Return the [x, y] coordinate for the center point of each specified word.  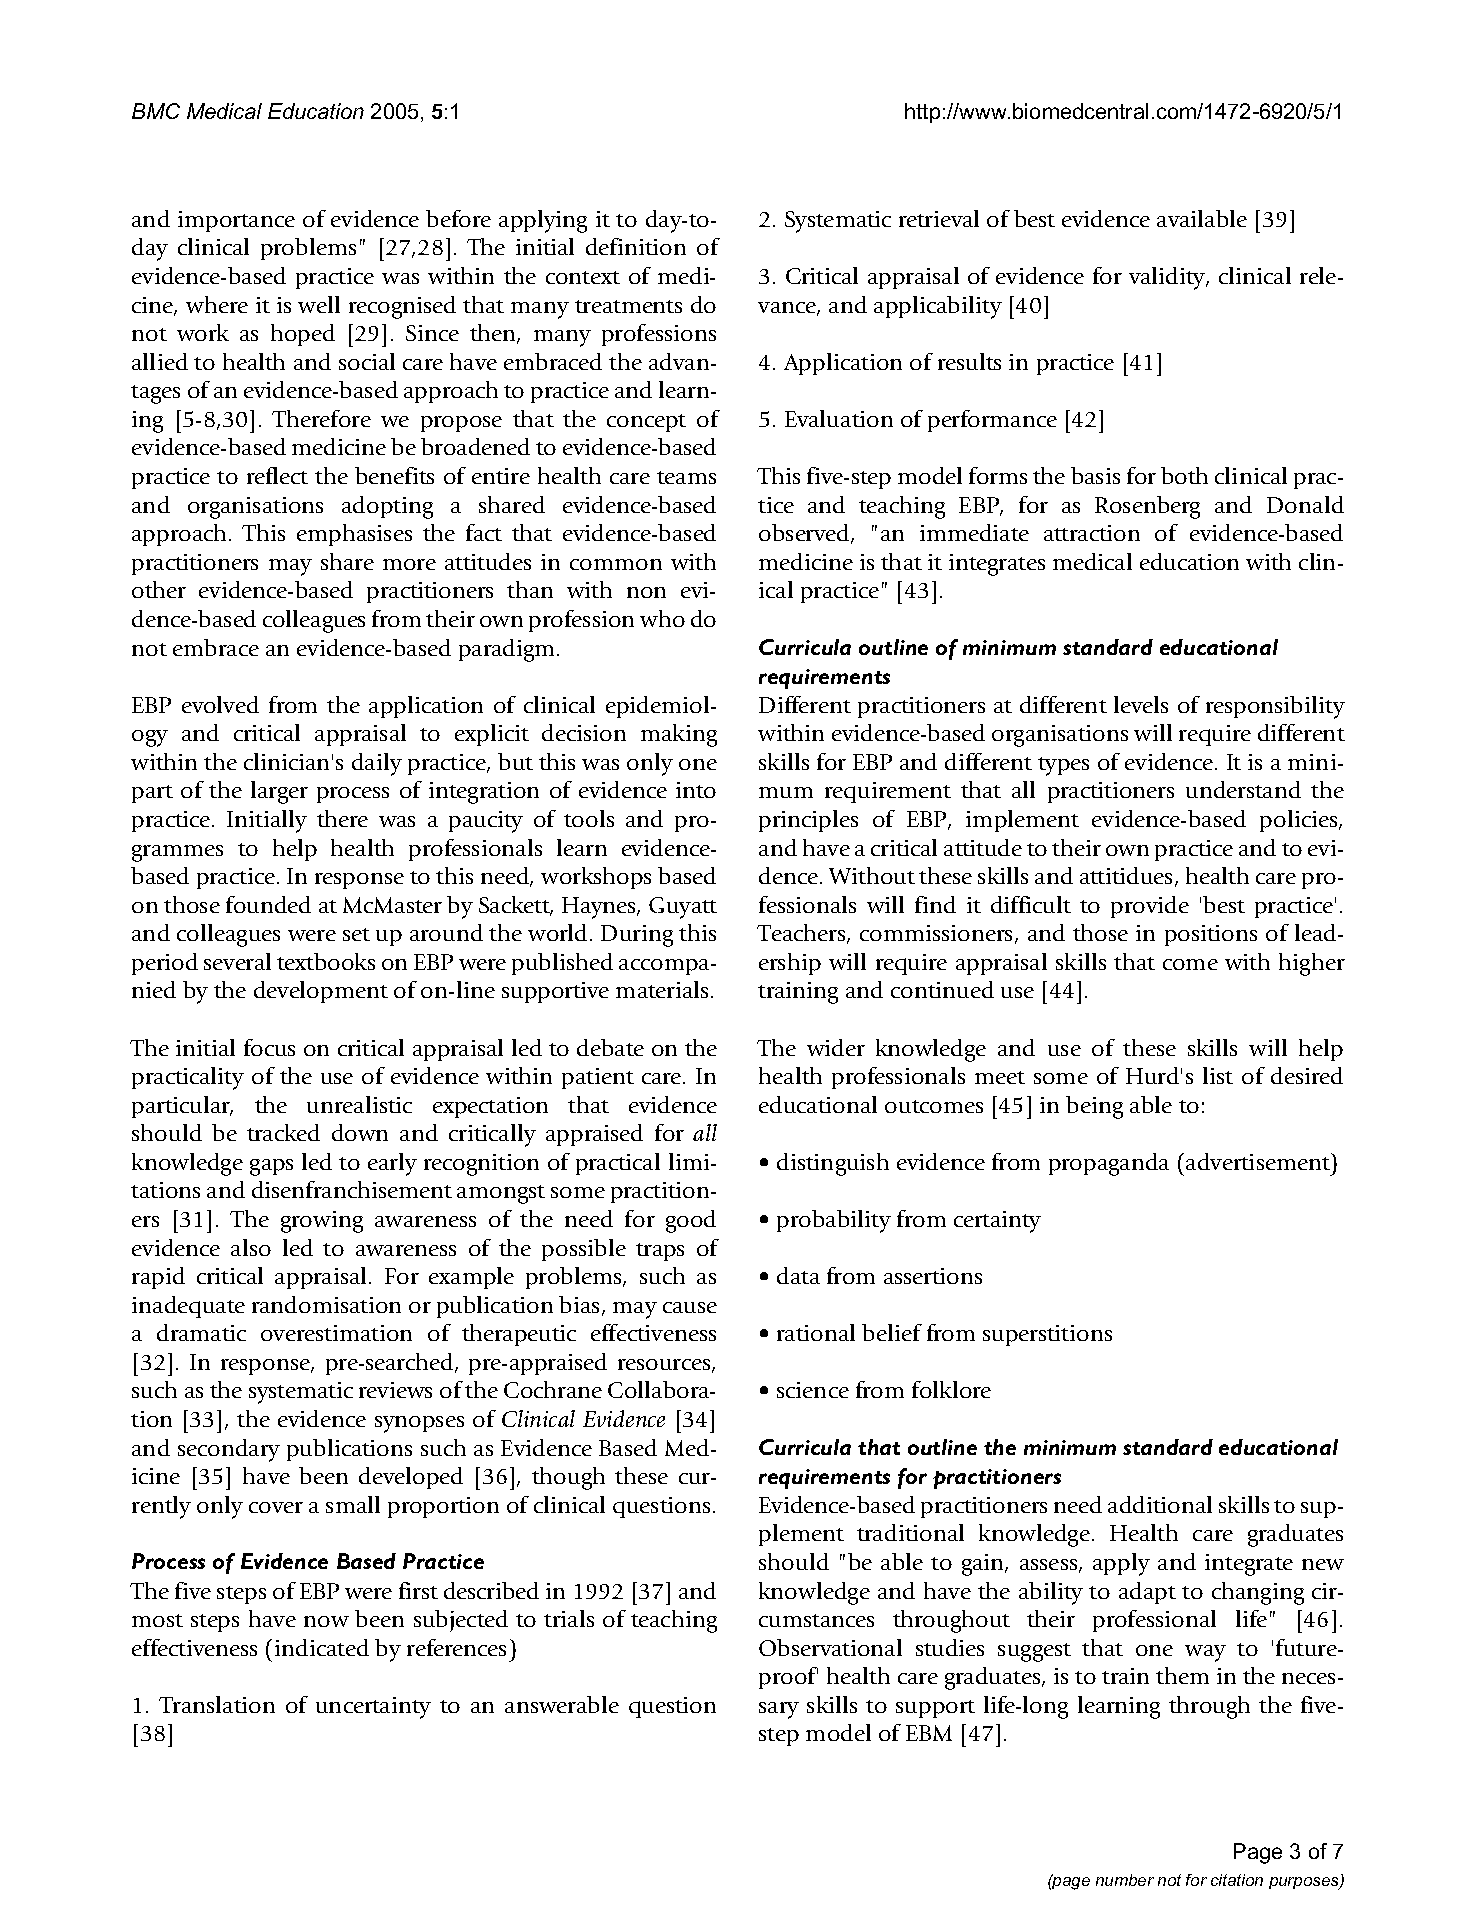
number [1125, 1880]
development [321, 992]
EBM [929, 1733]
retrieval [939, 218]
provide [1150, 907]
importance [236, 221]
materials [662, 989]
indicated [322, 1647]
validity [1168, 278]
